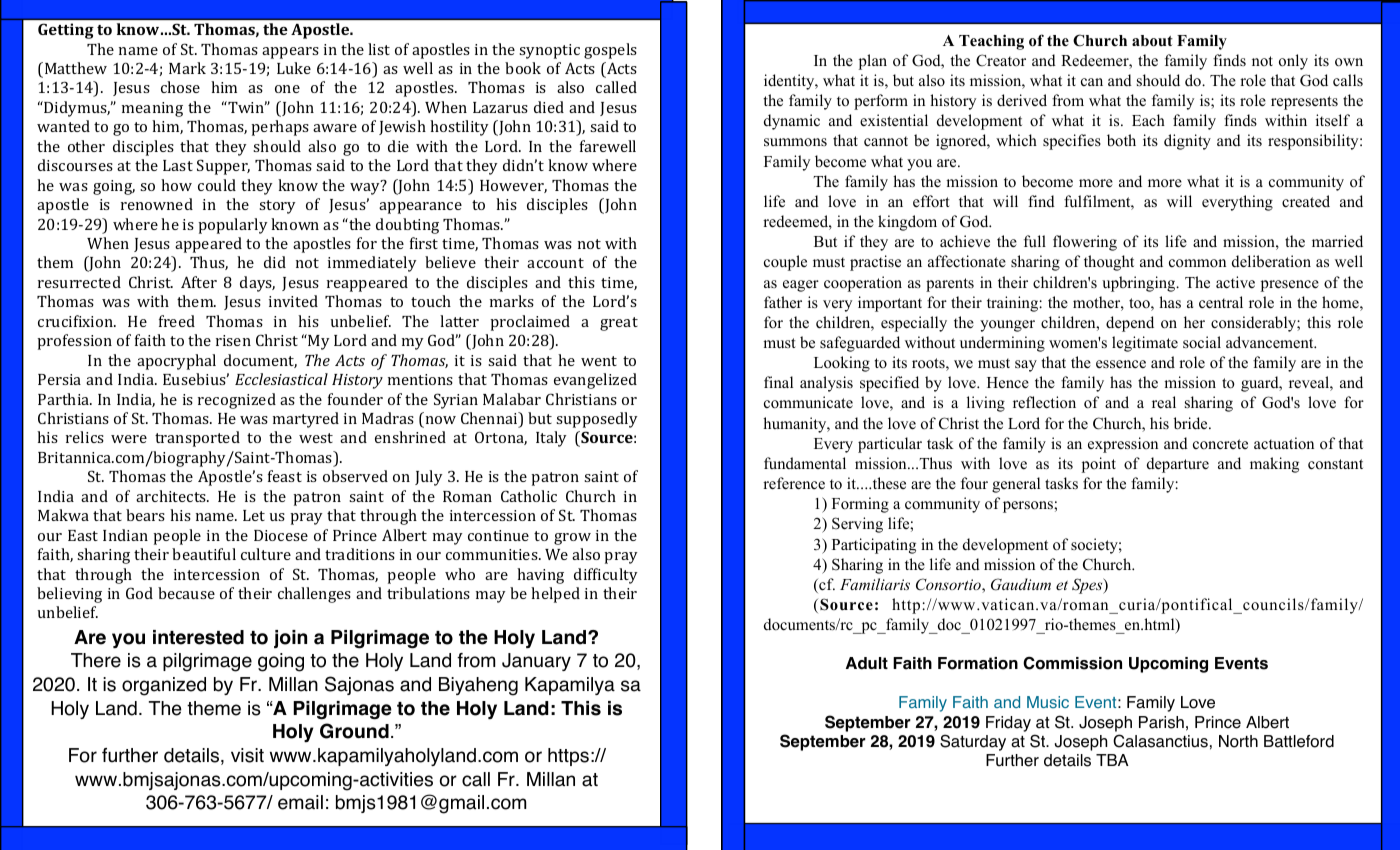 The image size is (1400, 850). I want to click on central, so click(1221, 302).
